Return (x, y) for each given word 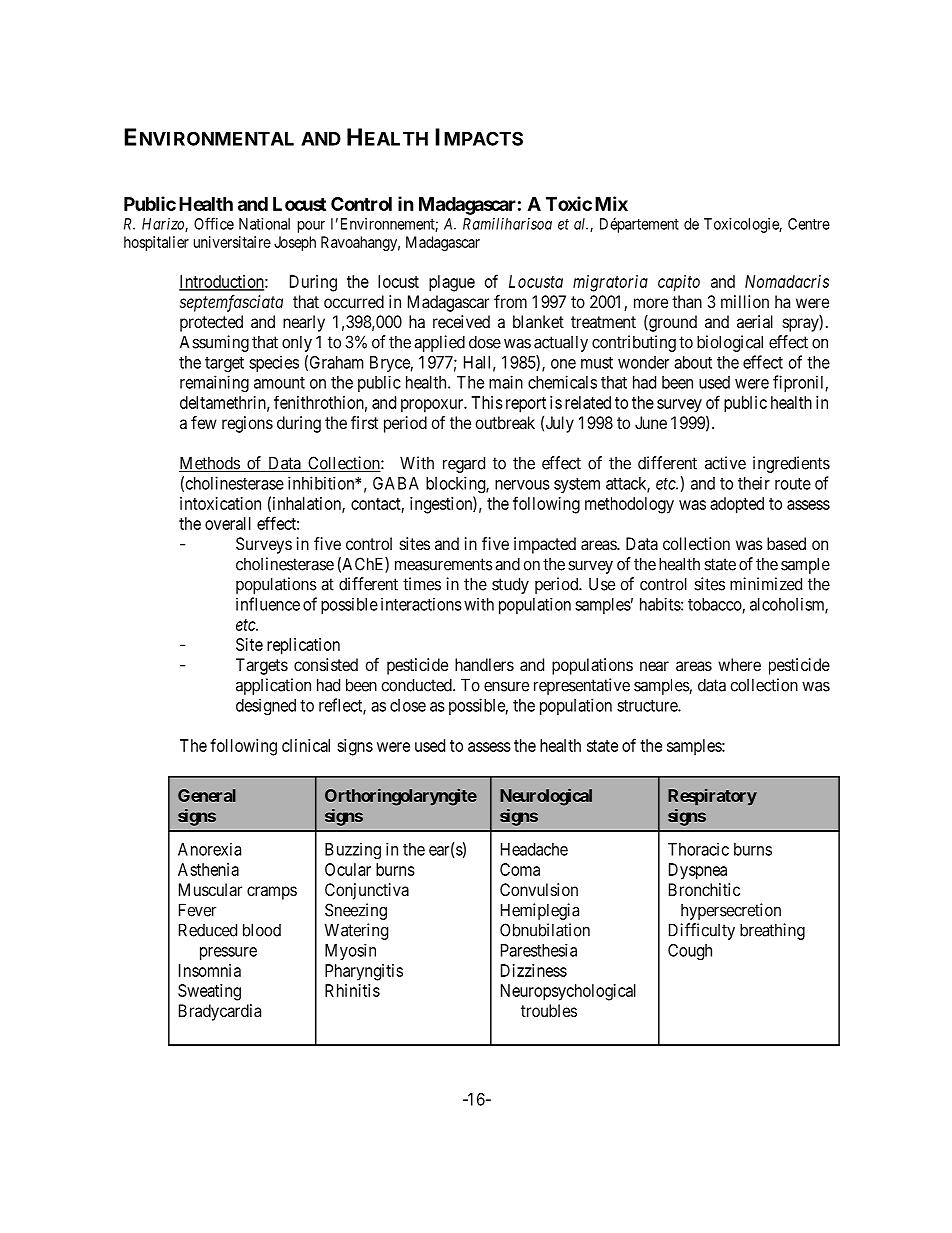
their (754, 483)
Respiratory (712, 797)
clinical (306, 745)
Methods (210, 464)
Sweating (209, 992)
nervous (522, 485)
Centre (809, 224)
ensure (506, 686)
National (264, 224)
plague (452, 283)
